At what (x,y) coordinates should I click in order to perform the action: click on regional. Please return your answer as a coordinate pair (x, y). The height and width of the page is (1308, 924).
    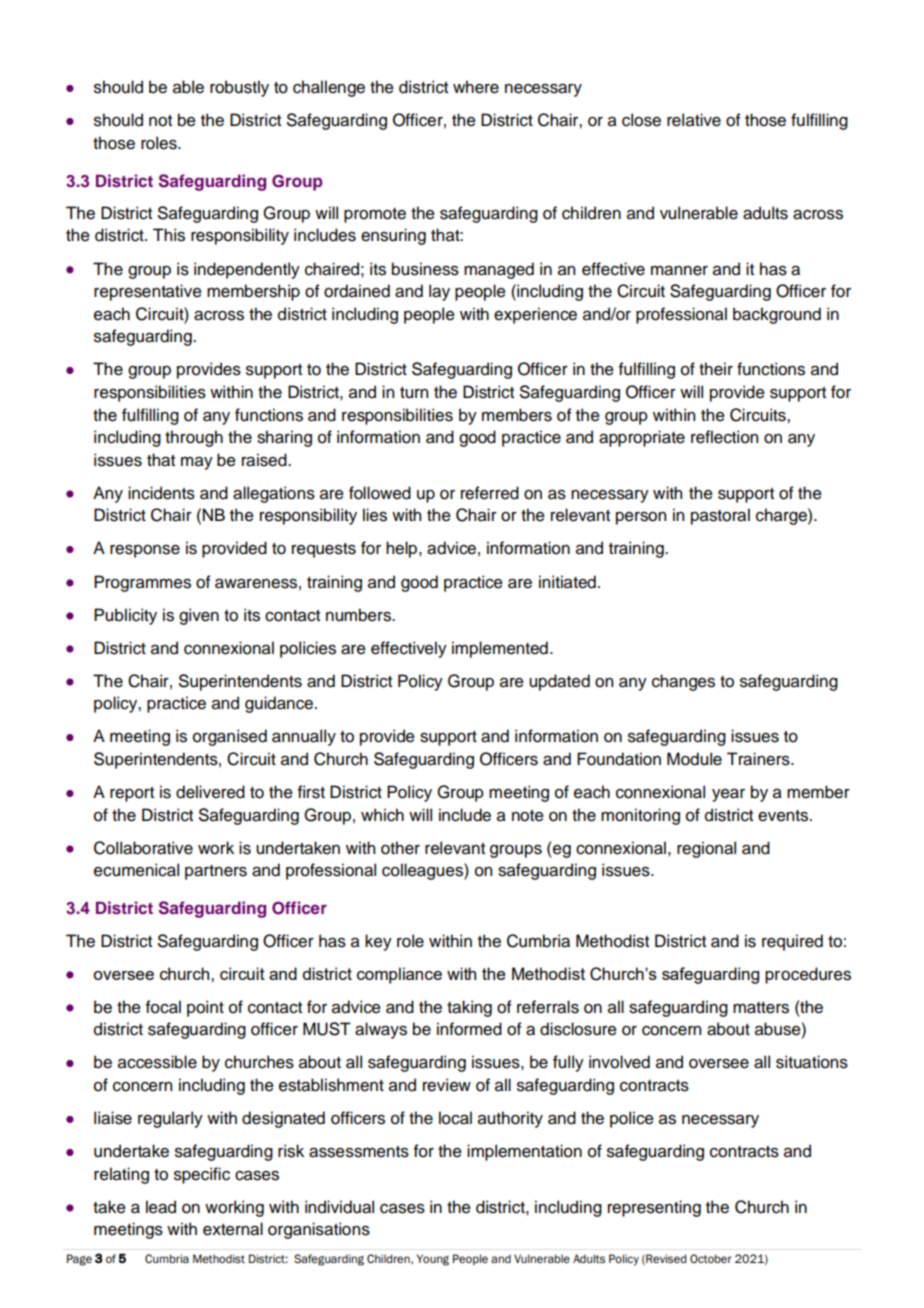
    Looking at the image, I should click on (706, 849).
